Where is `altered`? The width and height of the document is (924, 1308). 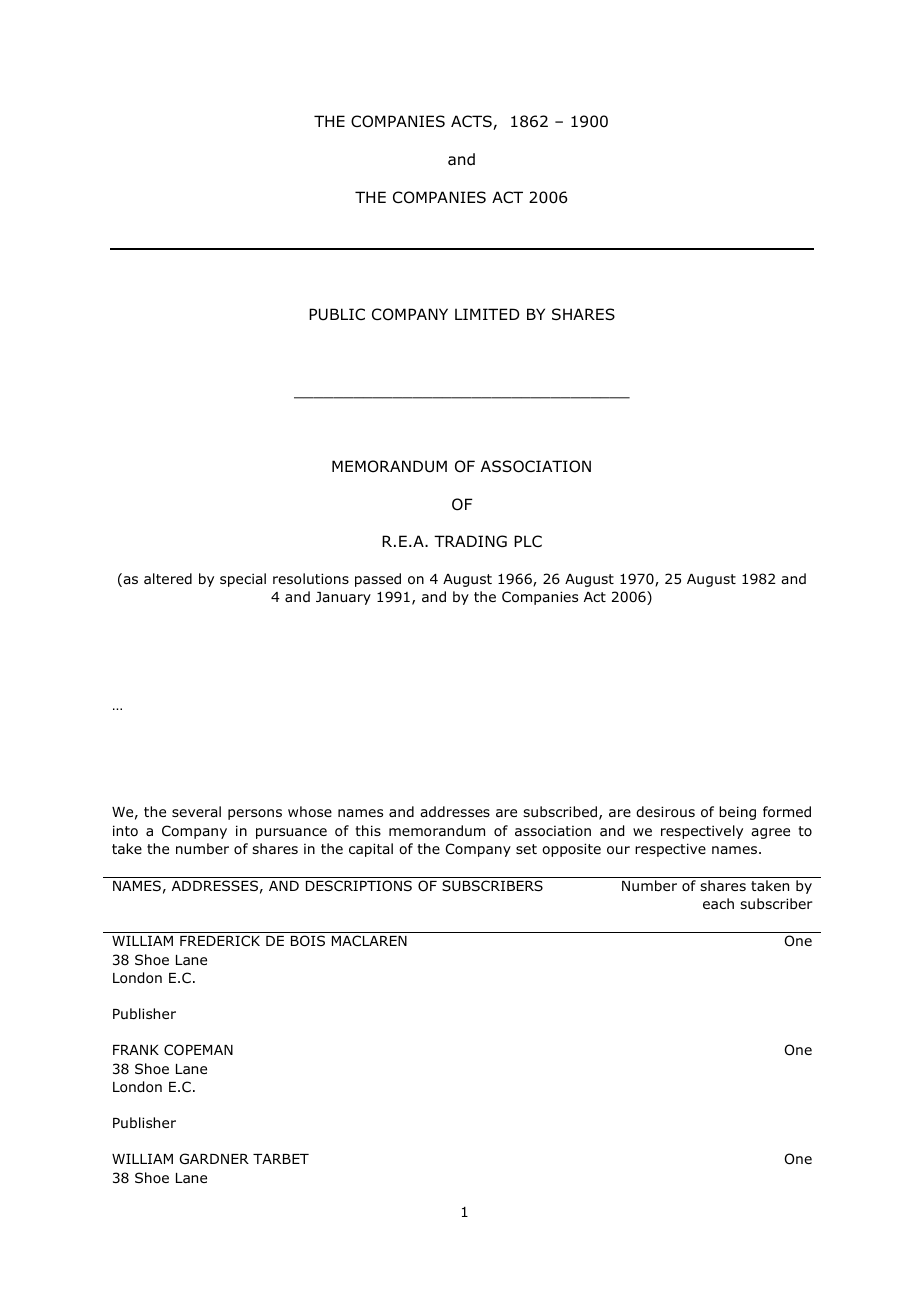 altered is located at coordinates (168, 578).
